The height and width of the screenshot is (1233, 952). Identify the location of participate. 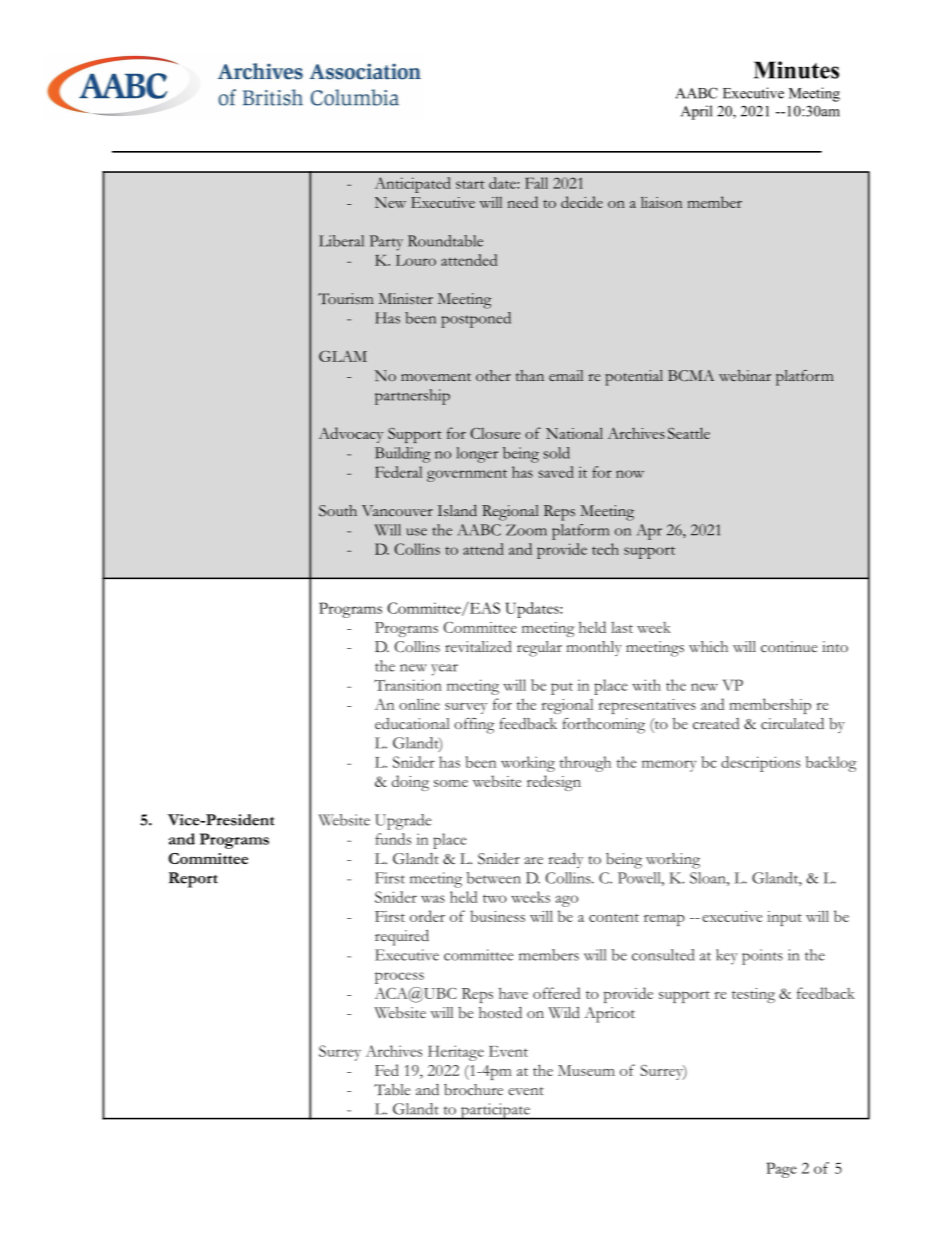
(495, 1111).
